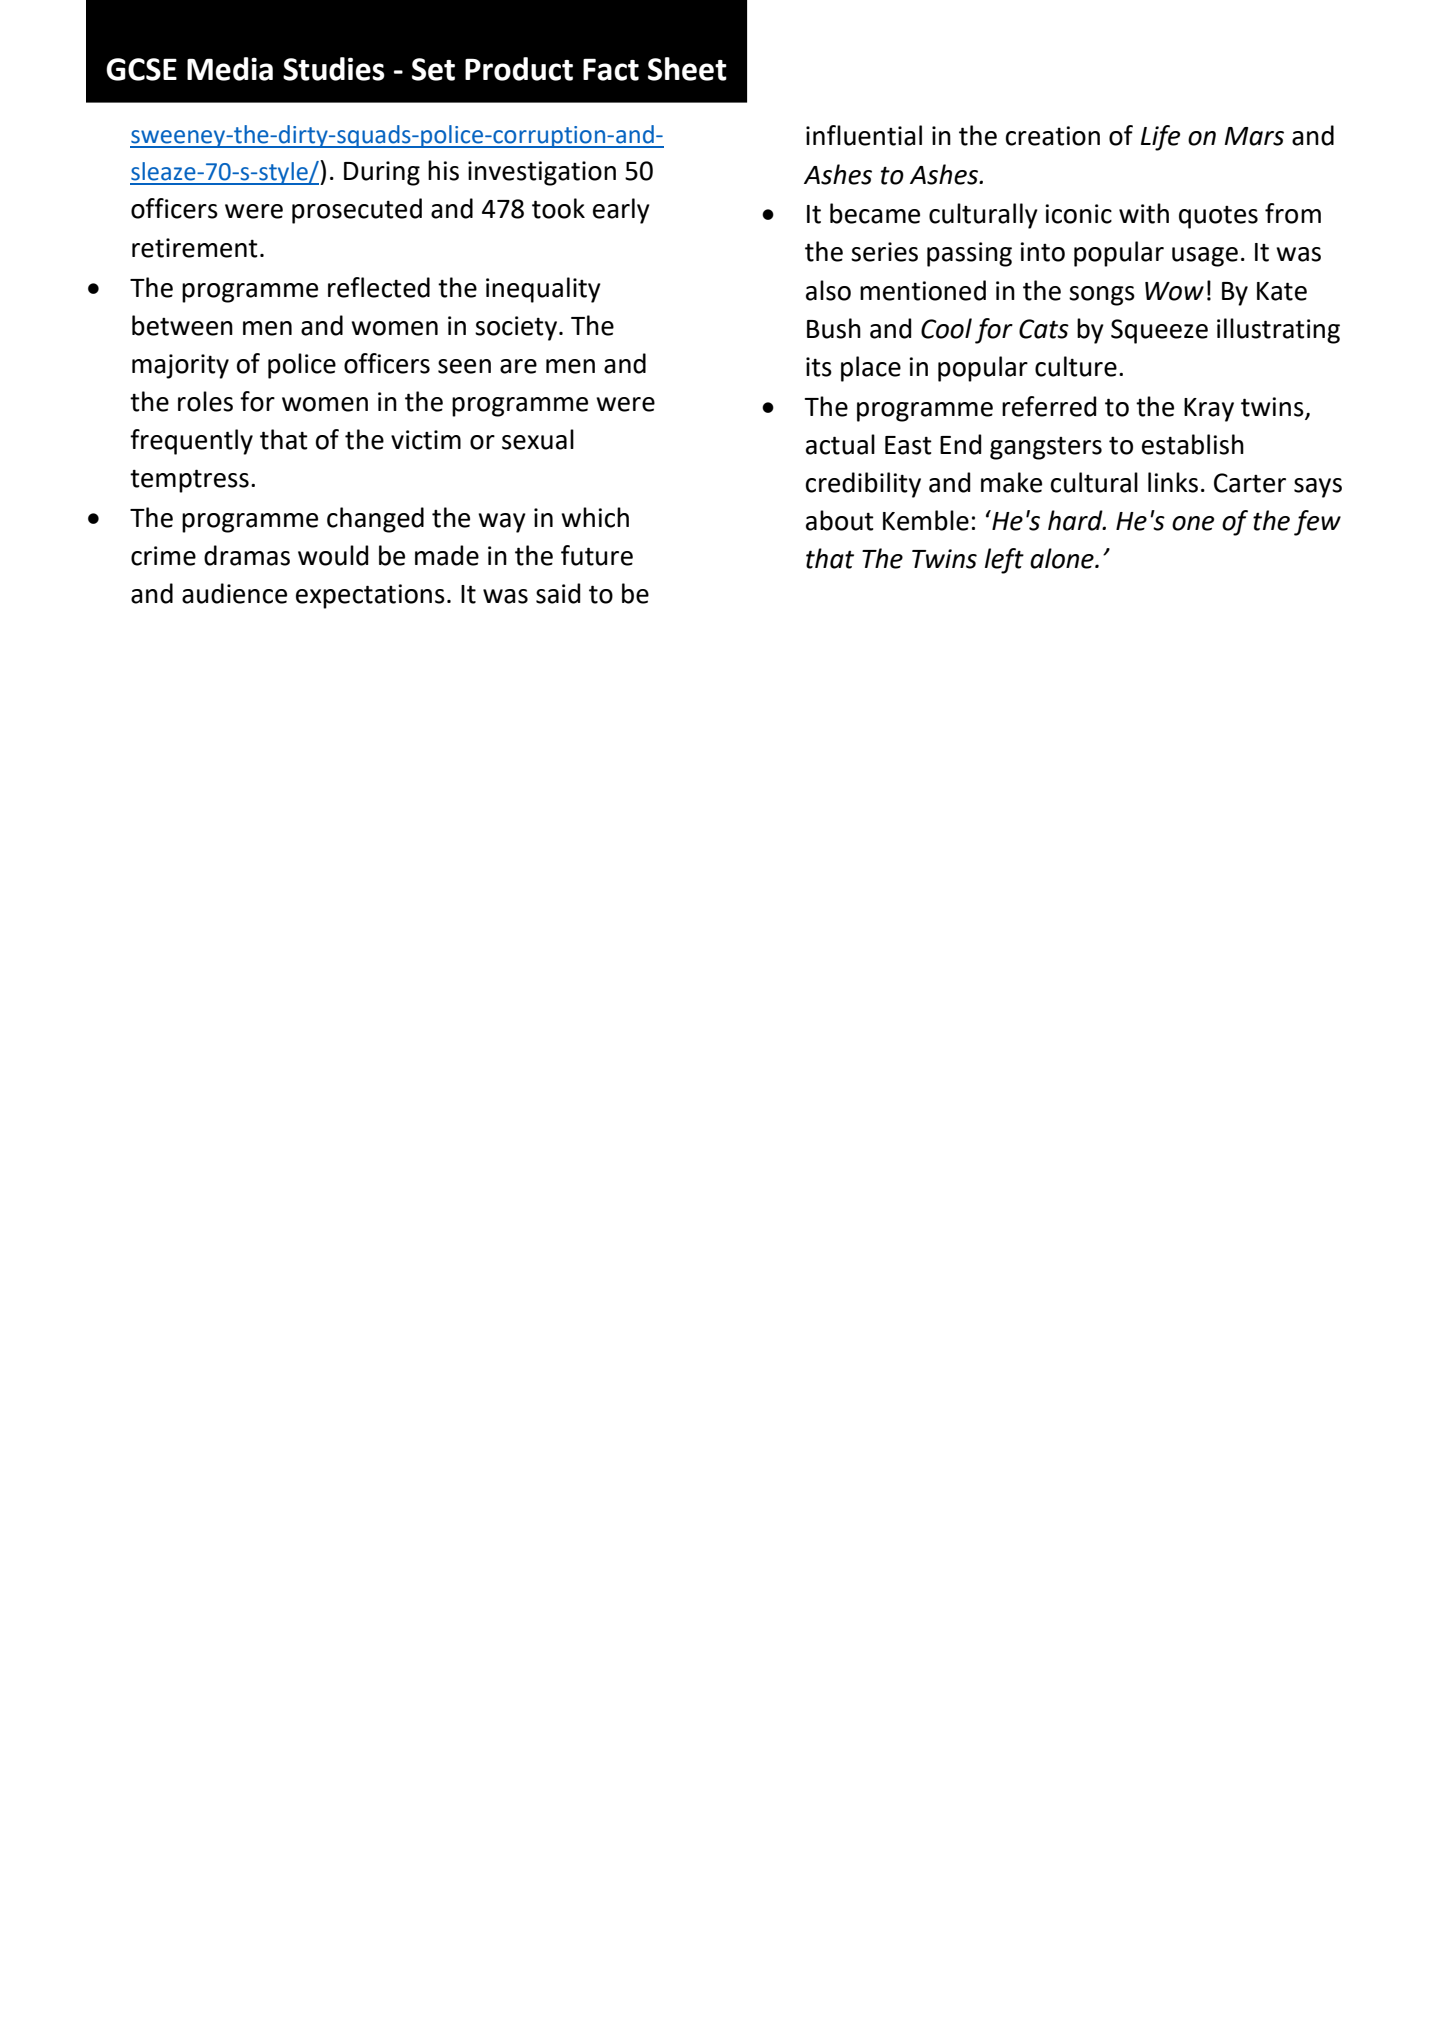 The height and width of the image is (2032, 1437). Describe the element at coordinates (1144, 213) in the image. I see `with` at that location.
